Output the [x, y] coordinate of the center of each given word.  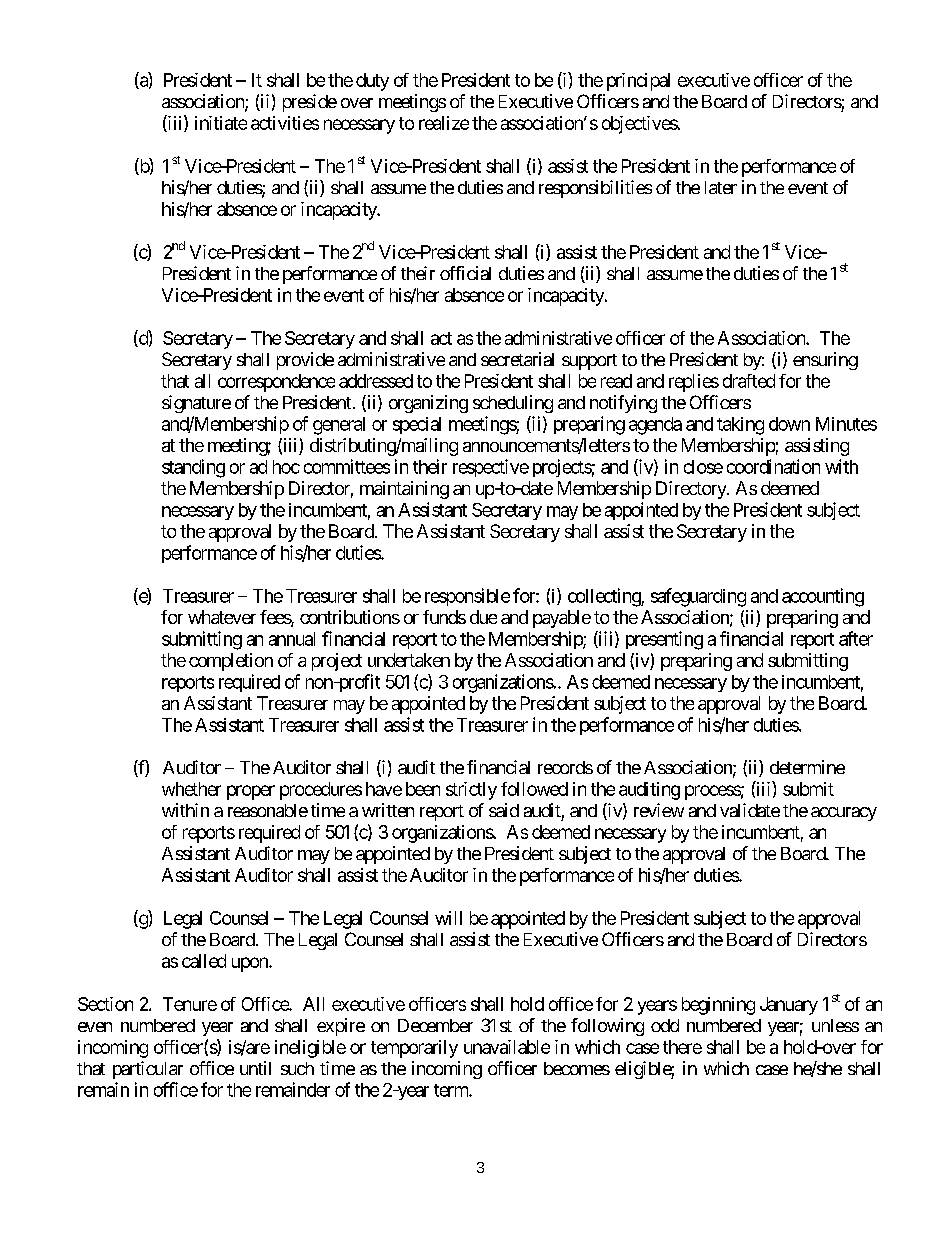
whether [191, 789]
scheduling [513, 404]
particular [148, 1070]
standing [193, 468]
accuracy [844, 814]
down [789, 424]
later [721, 187]
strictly [471, 791]
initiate [221, 123]
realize [444, 123]
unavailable [507, 1047]
